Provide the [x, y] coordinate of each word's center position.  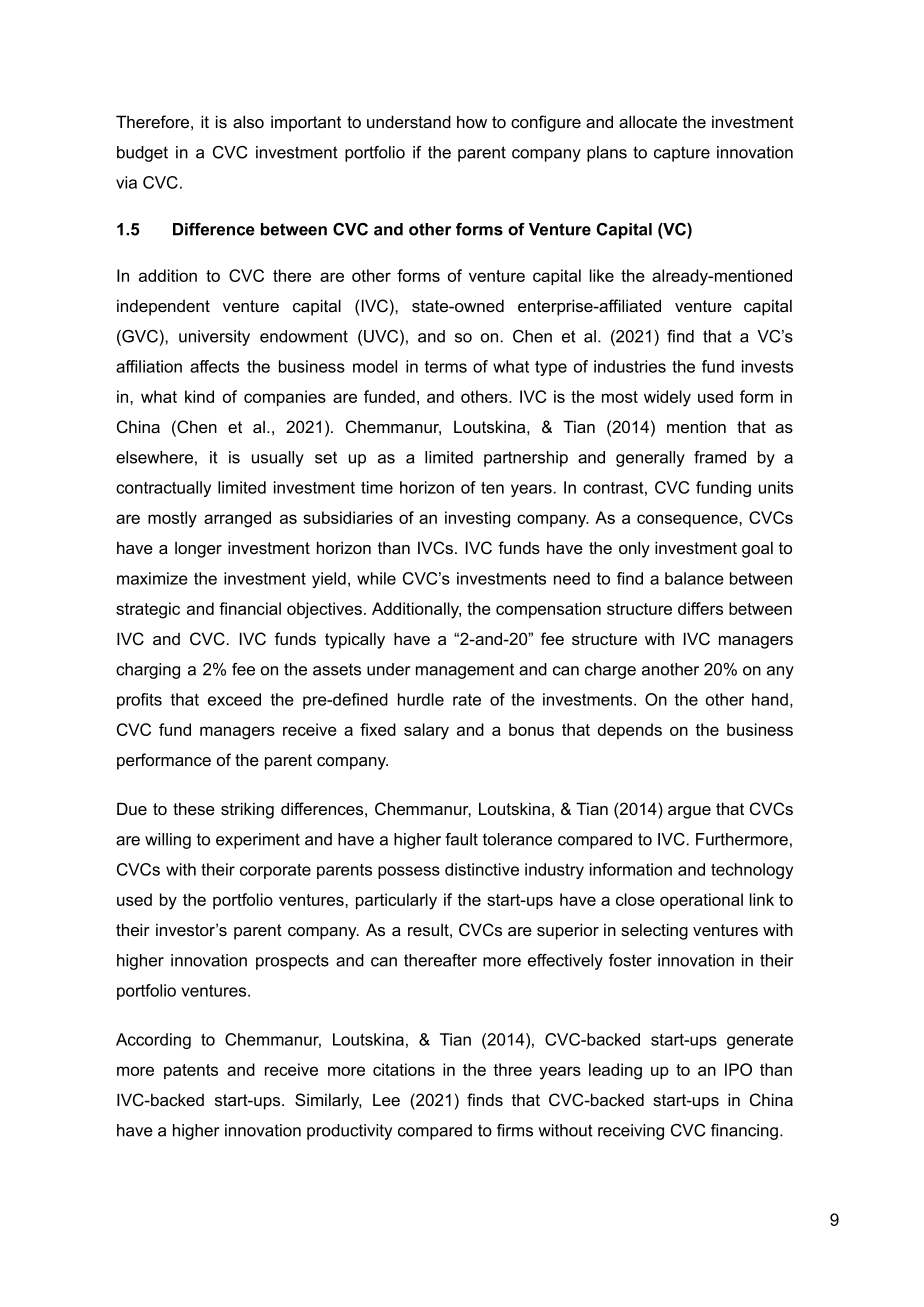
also [248, 121]
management [465, 671]
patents [191, 1071]
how [472, 121]
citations [404, 1069]
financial [250, 608]
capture [682, 154]
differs [700, 608]
